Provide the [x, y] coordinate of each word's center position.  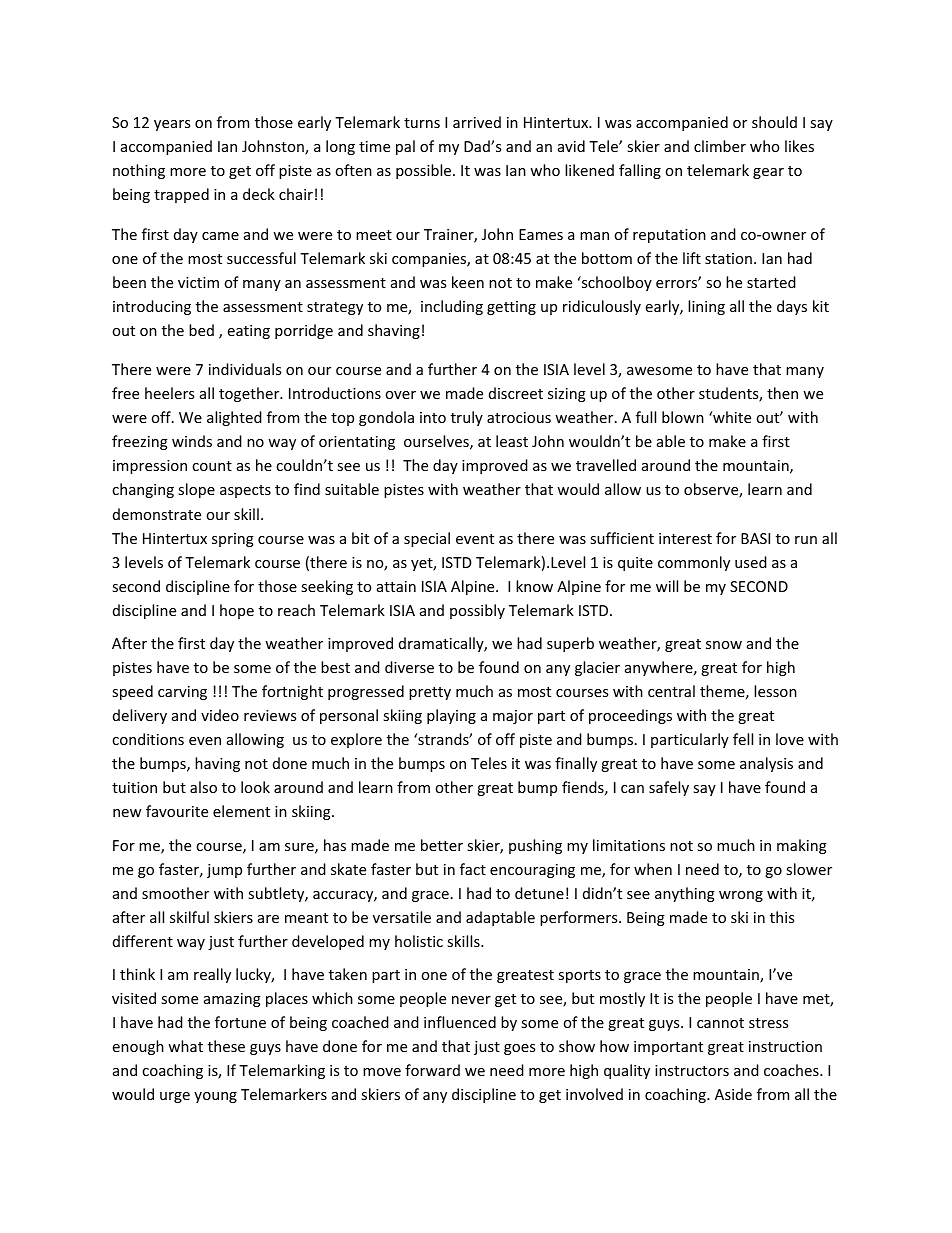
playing [451, 716]
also [203, 787]
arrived [477, 122]
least [512, 441]
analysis [766, 764]
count [212, 466]
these [226, 1046]
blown [683, 417]
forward [432, 1070]
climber [720, 146]
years [172, 125]
